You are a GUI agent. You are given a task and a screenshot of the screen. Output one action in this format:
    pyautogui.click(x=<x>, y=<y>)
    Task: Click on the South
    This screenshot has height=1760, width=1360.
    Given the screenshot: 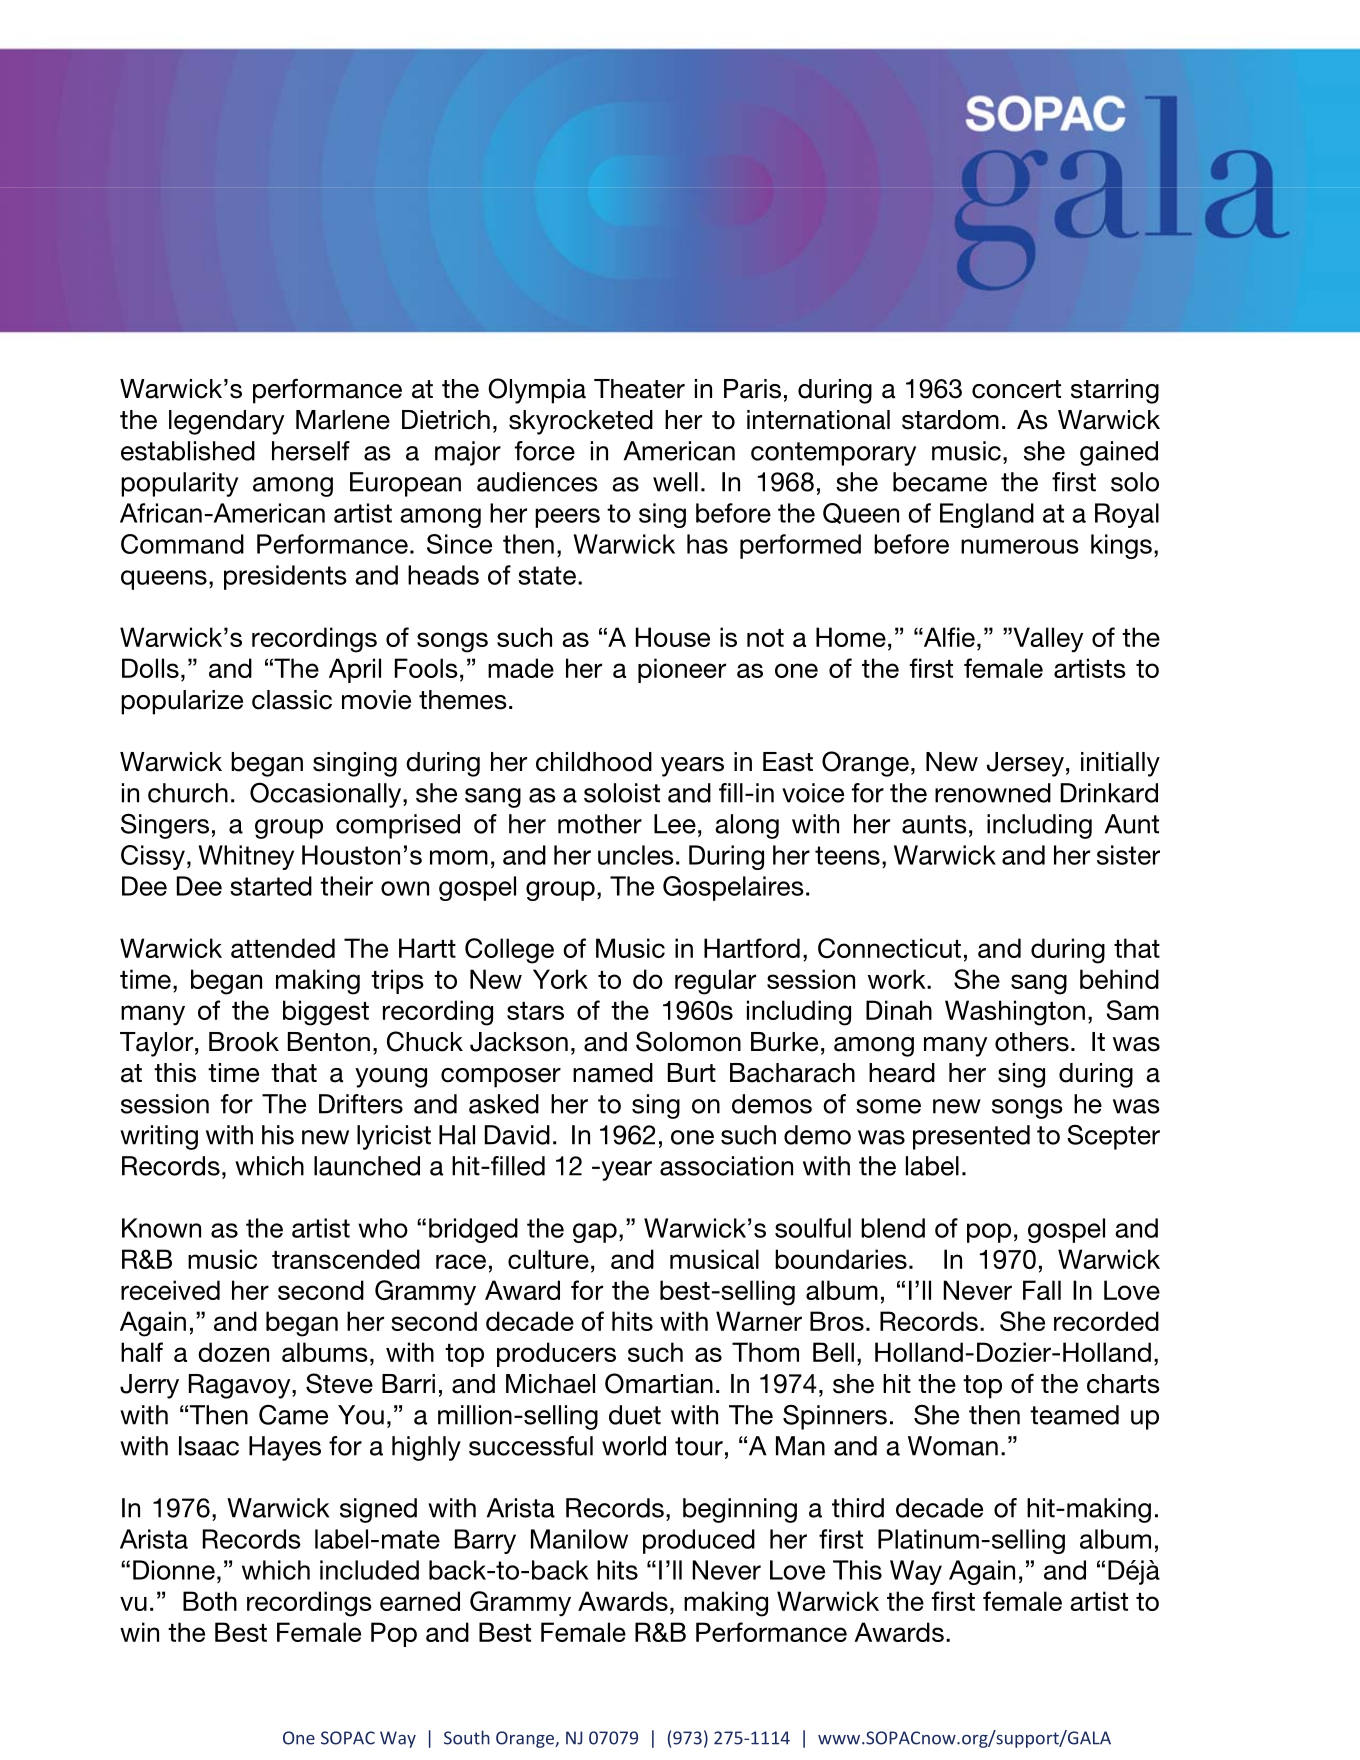 What is the action you would take?
    pyautogui.click(x=467, y=1737)
